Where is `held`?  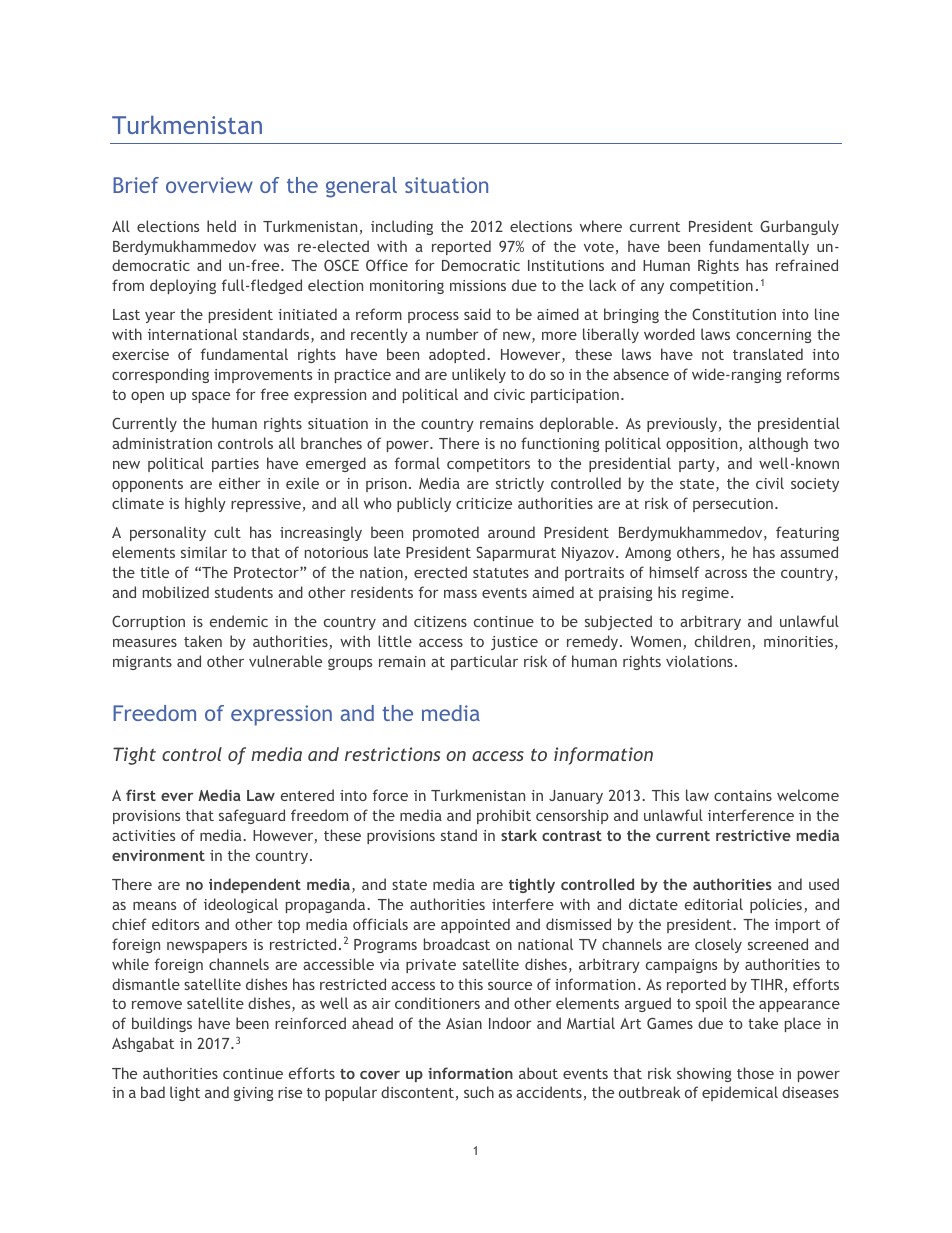
held is located at coordinates (221, 226).
